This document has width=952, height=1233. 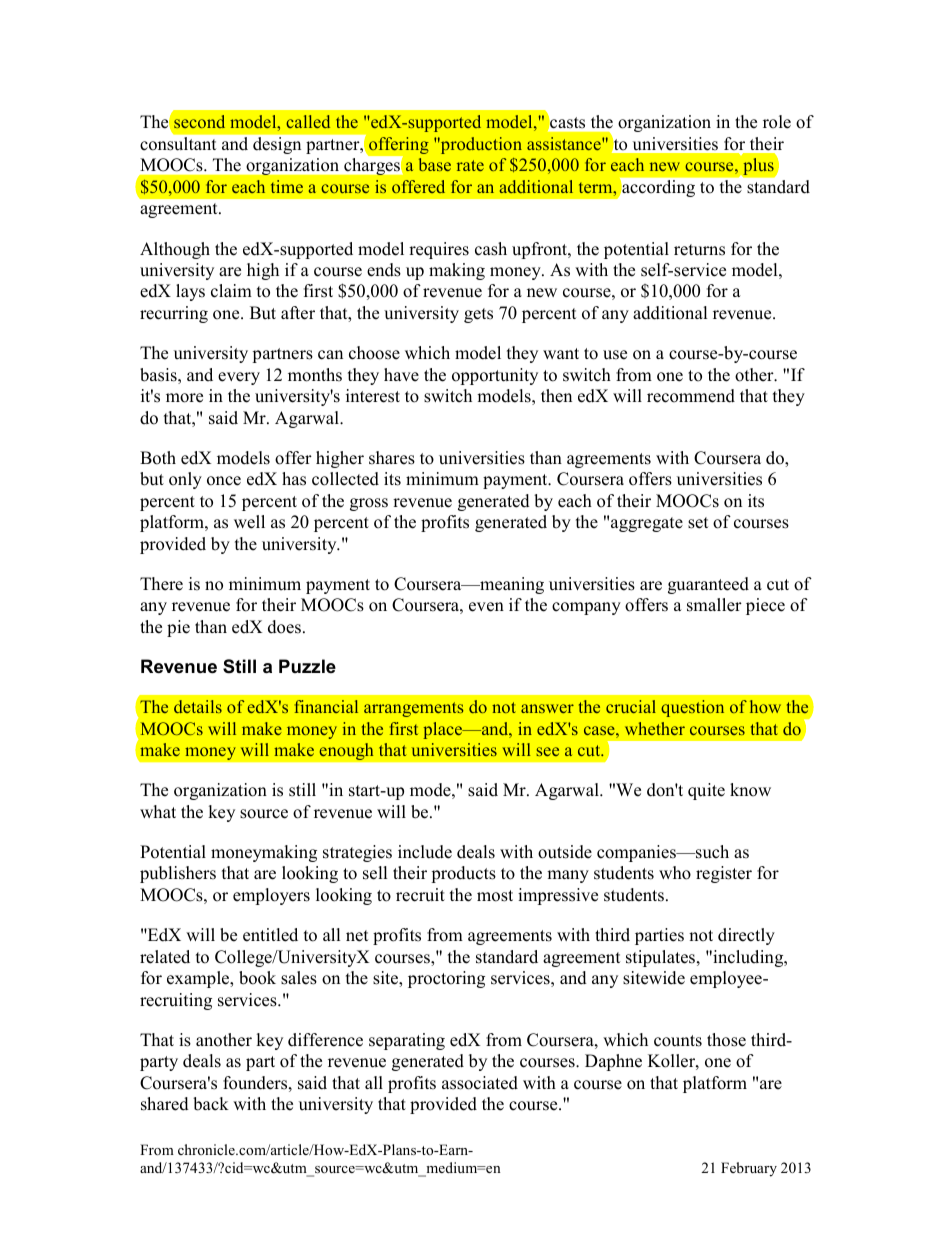 I want to click on role, so click(x=777, y=122).
